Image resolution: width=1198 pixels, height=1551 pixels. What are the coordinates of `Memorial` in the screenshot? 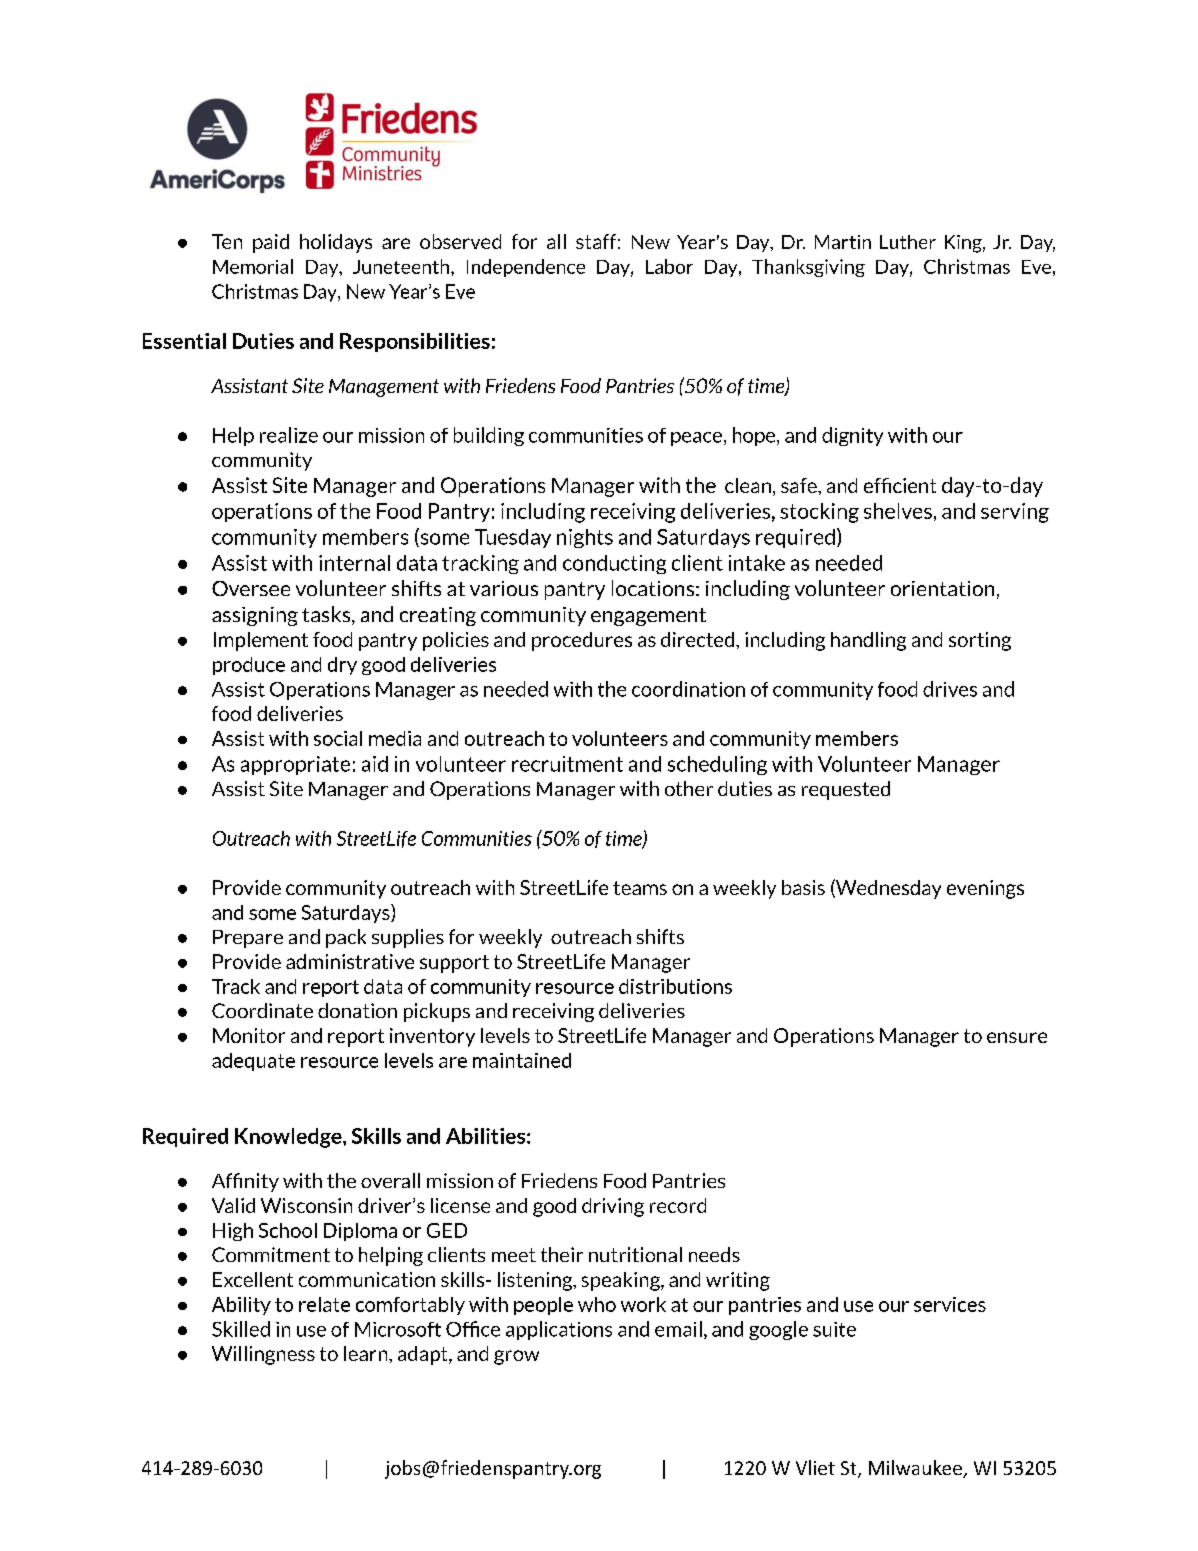 It's located at (253, 266).
